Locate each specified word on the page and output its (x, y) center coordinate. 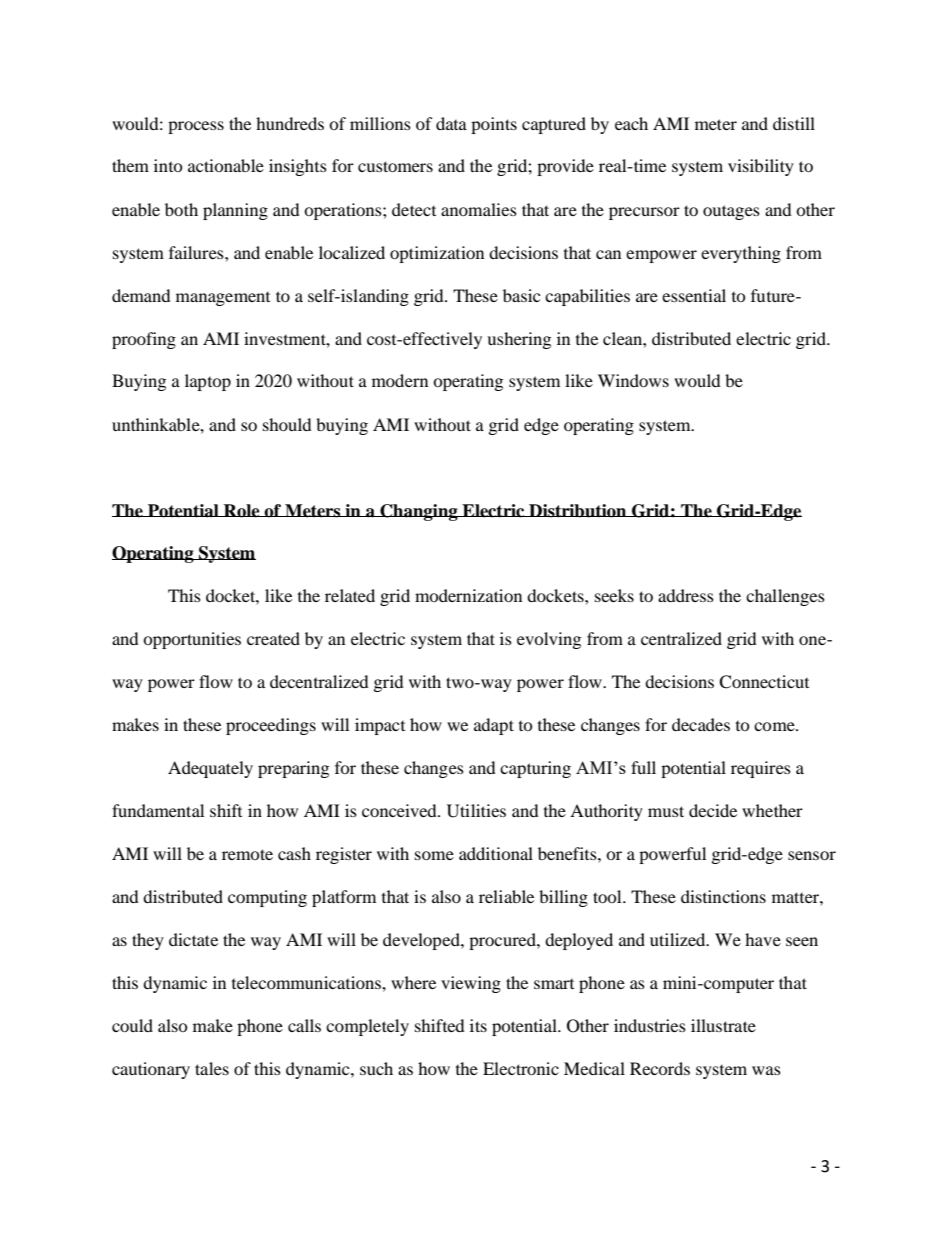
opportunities (192, 640)
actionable (226, 165)
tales (212, 1068)
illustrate (723, 1025)
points (494, 125)
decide (713, 810)
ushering (519, 340)
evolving (549, 640)
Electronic (521, 1068)
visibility (761, 167)
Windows (633, 380)
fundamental (158, 810)
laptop (208, 382)
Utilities (476, 811)
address (686, 595)
